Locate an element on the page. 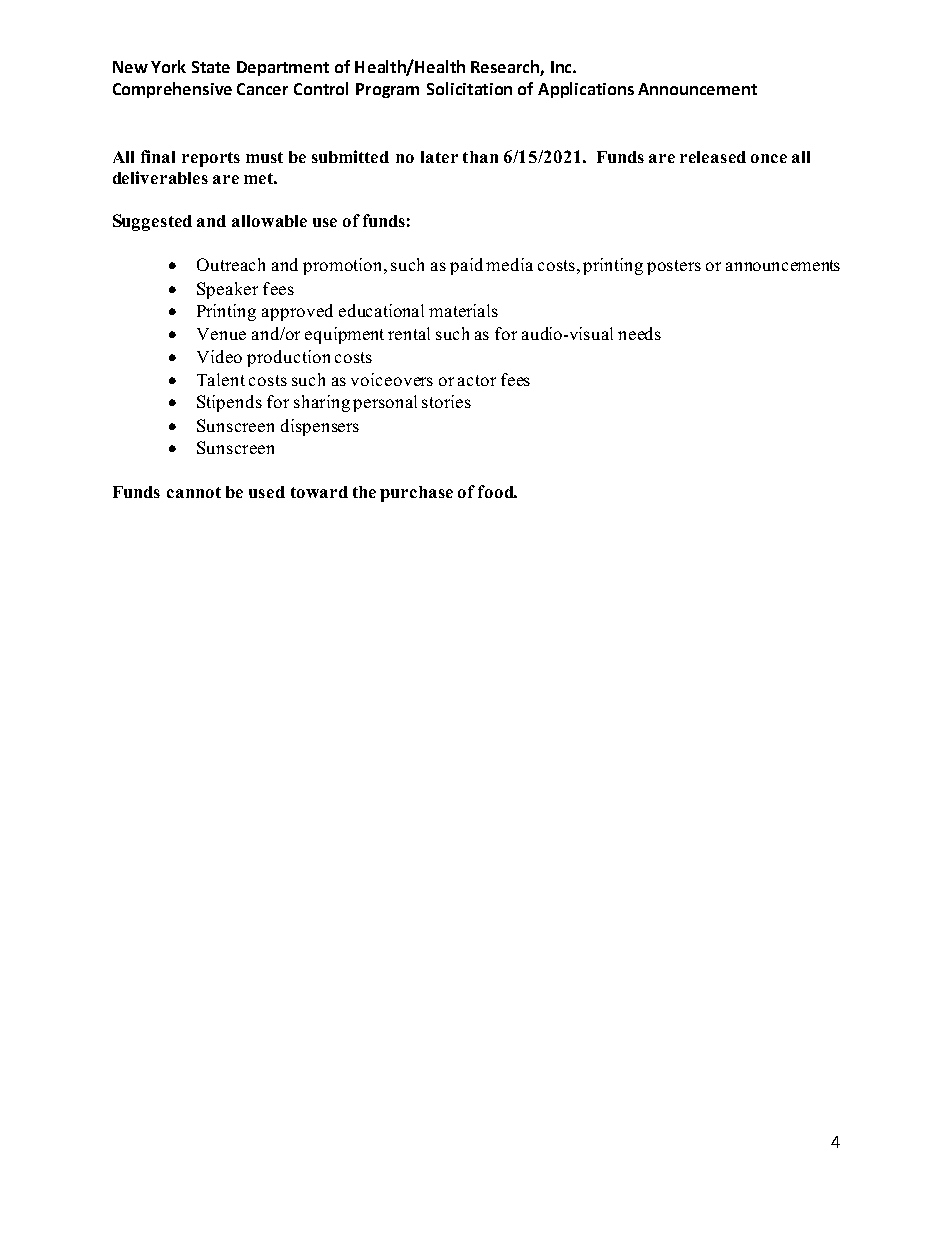 This image has width=952, height=1233. Applications is located at coordinates (586, 90).
